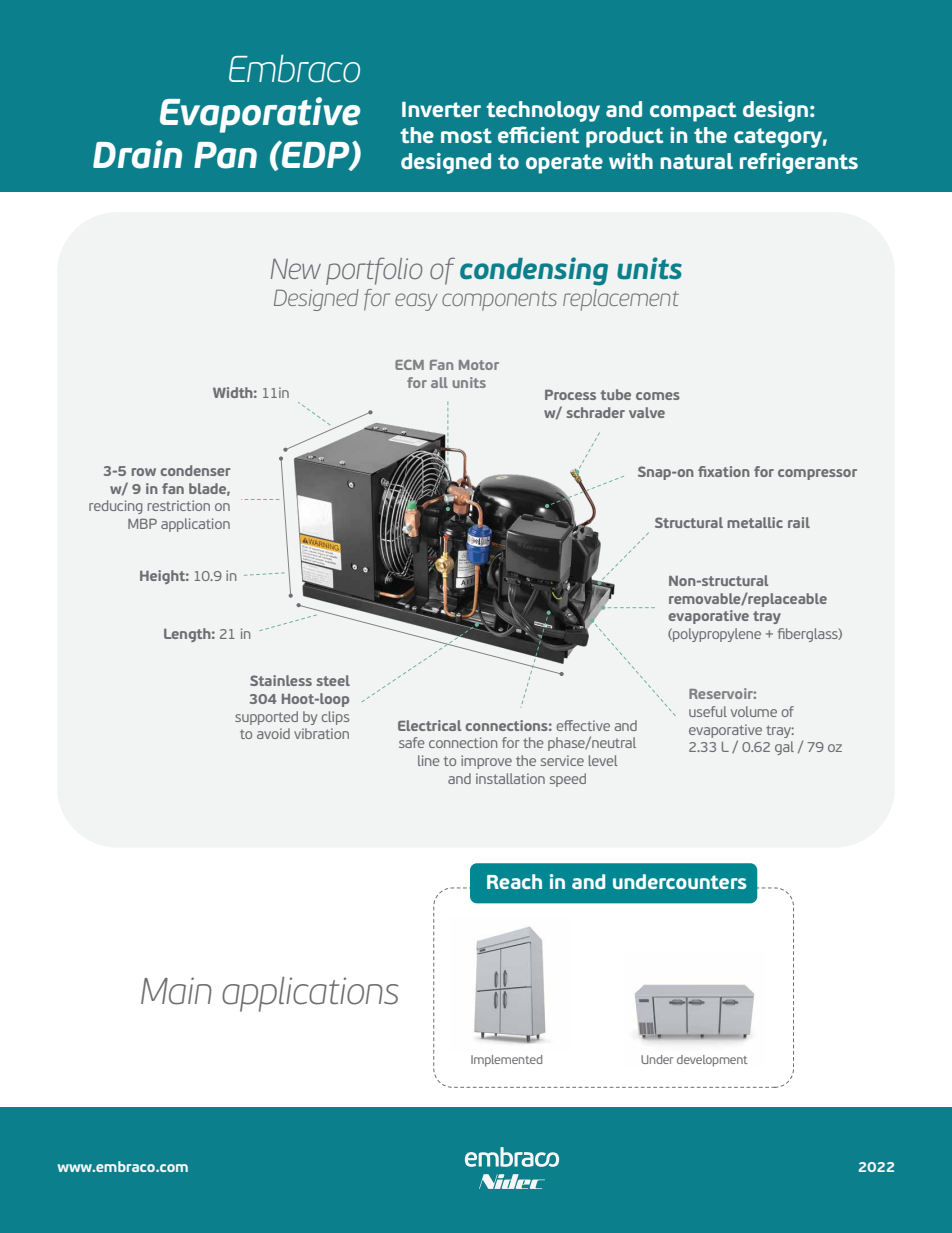 This page has height=1233, width=952. Describe the element at coordinates (506, 1061) in the page. I see `Implemented` at that location.
